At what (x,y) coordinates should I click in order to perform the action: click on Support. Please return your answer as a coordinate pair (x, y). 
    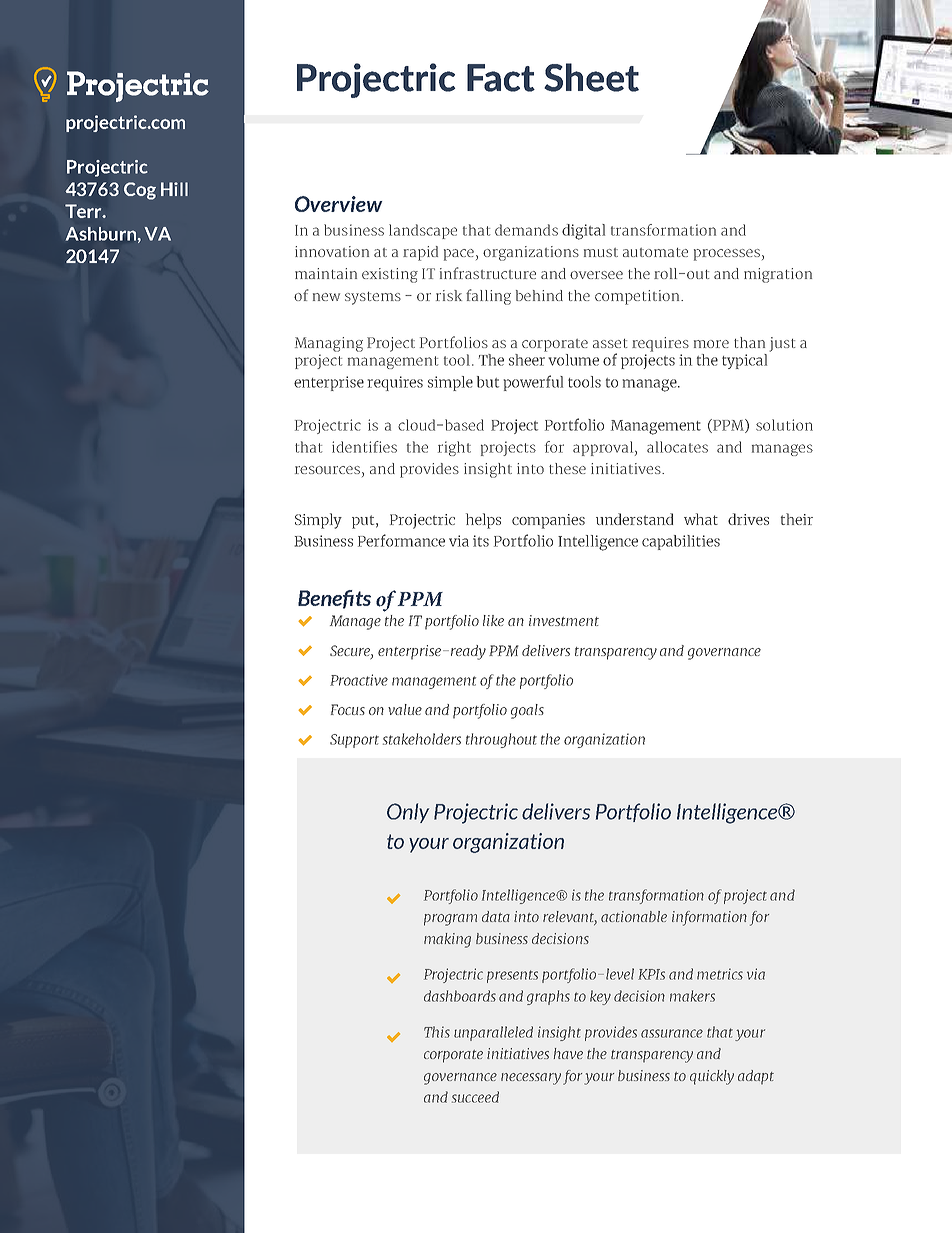
    Looking at the image, I should click on (354, 741).
